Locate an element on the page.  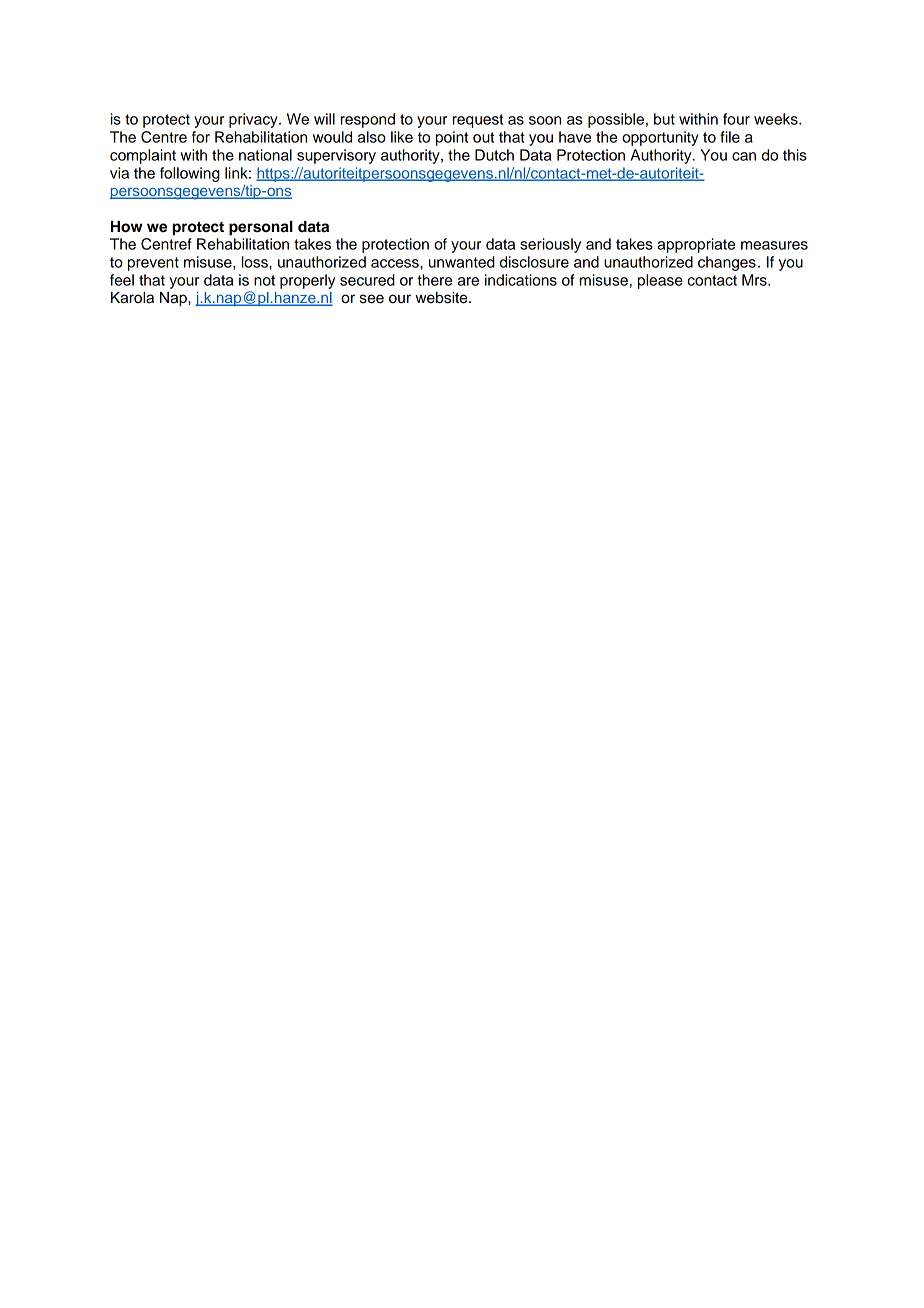
can is located at coordinates (744, 156).
